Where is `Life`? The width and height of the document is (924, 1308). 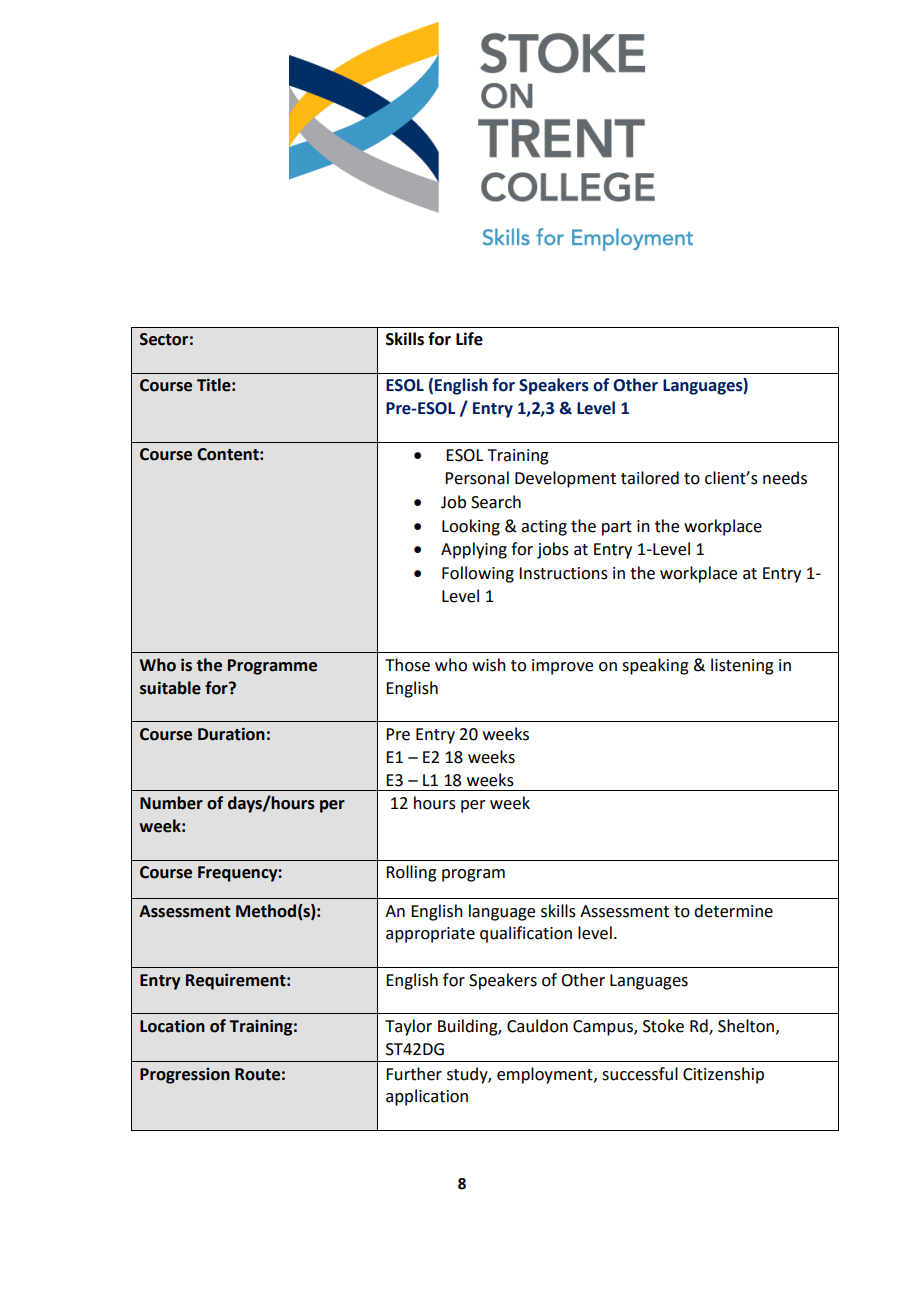 Life is located at coordinates (469, 339).
